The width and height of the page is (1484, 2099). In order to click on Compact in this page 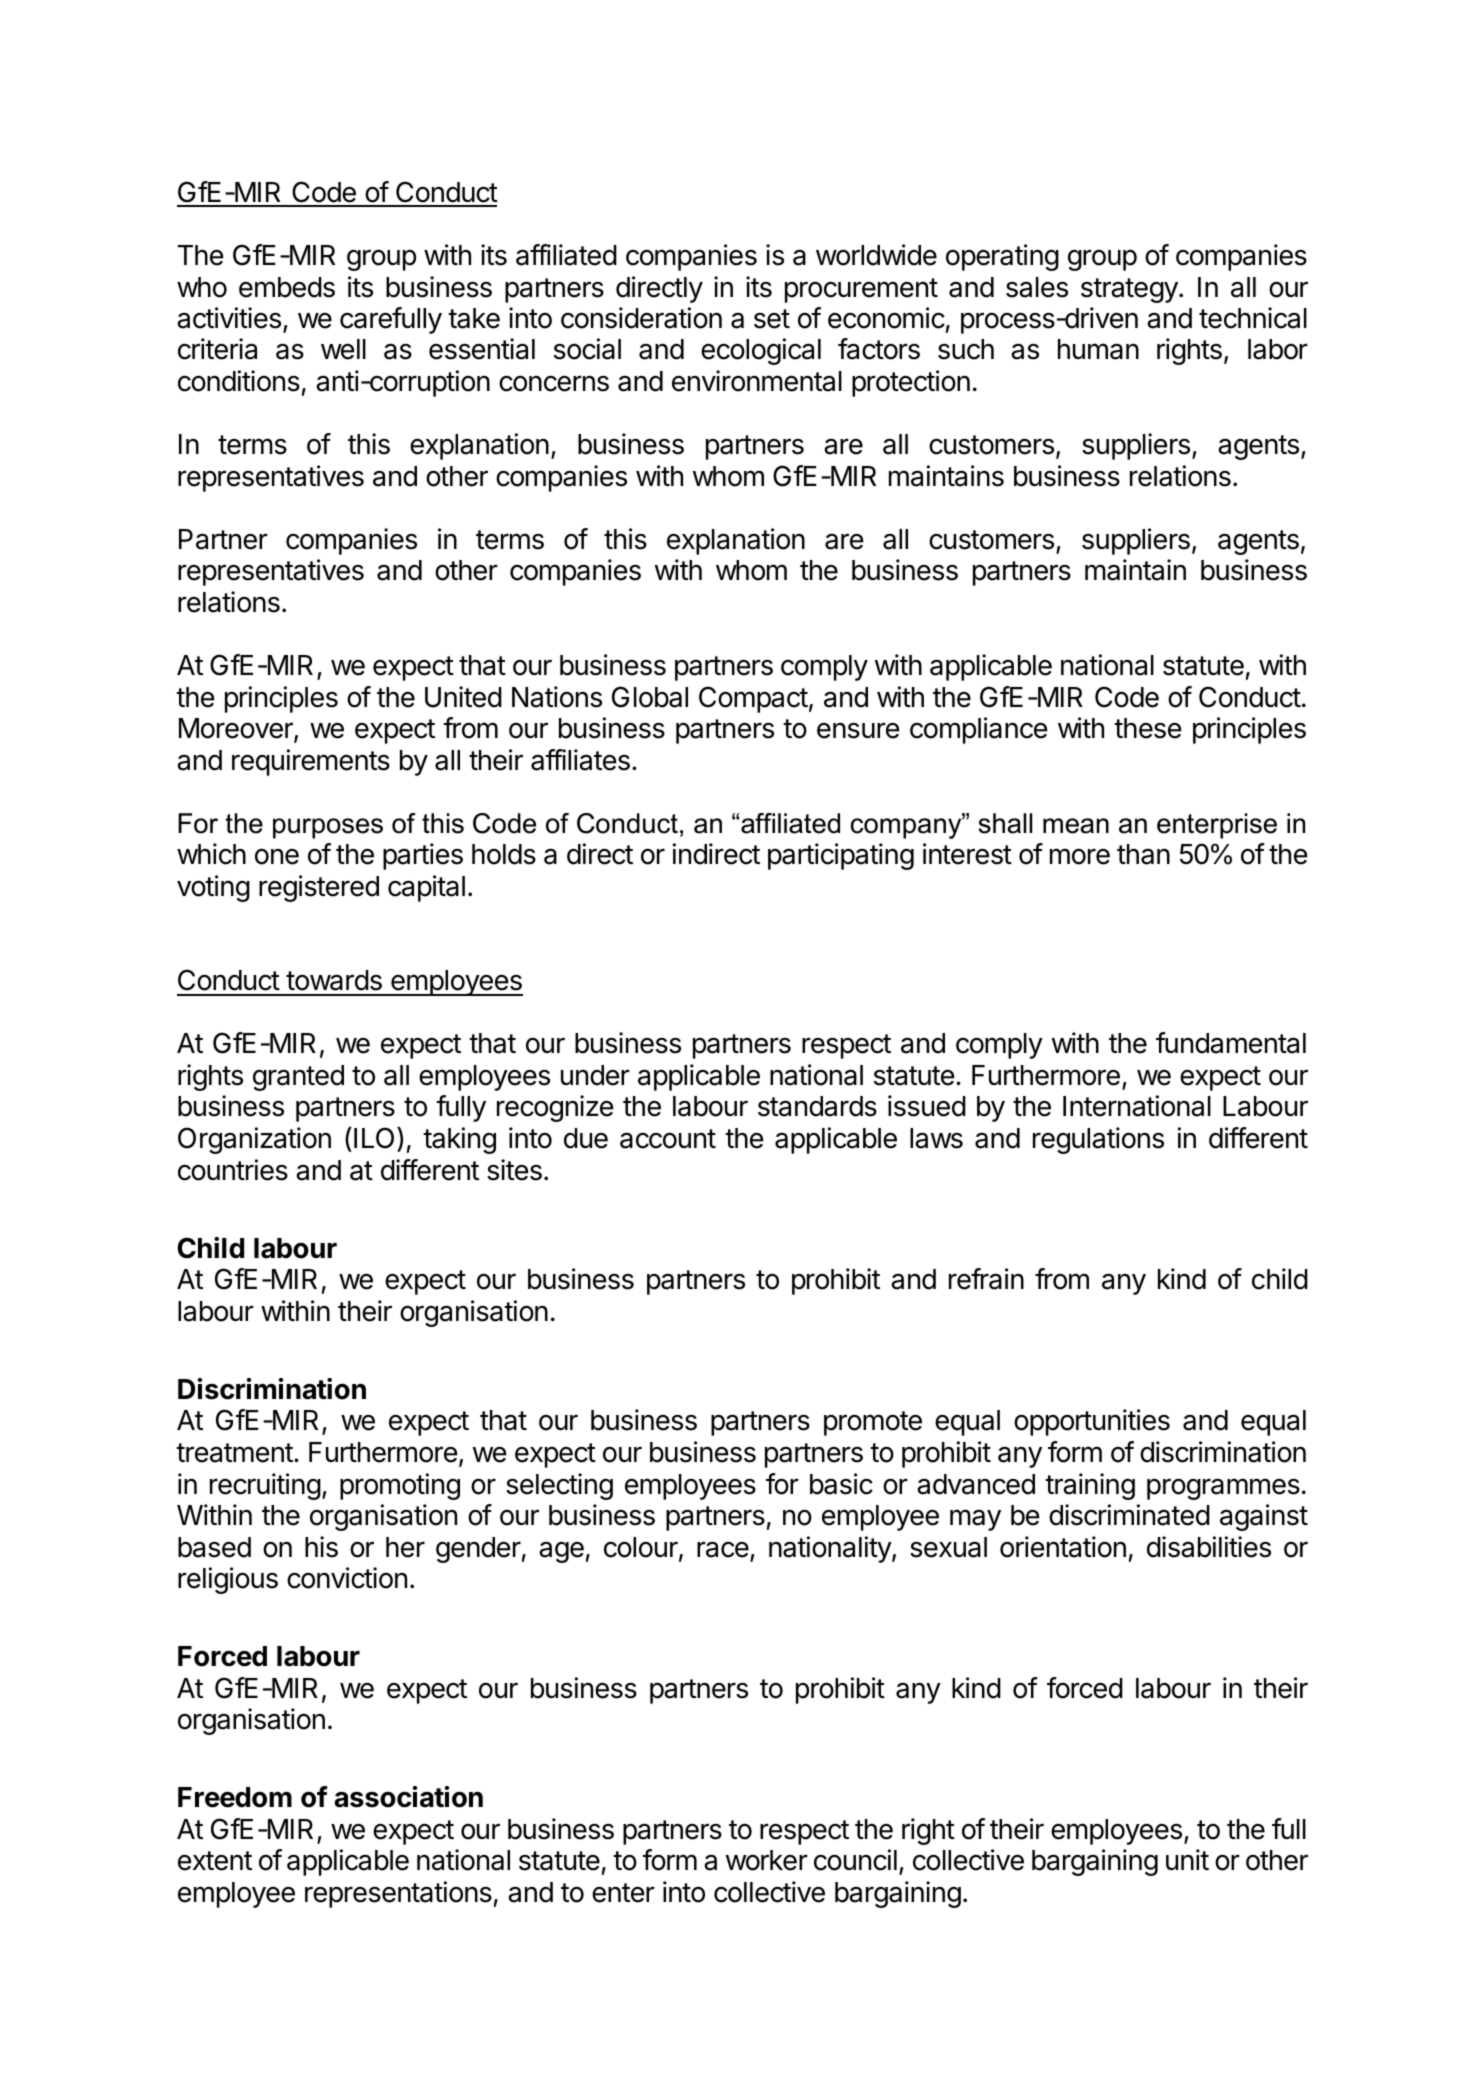, I will do `click(753, 699)`.
